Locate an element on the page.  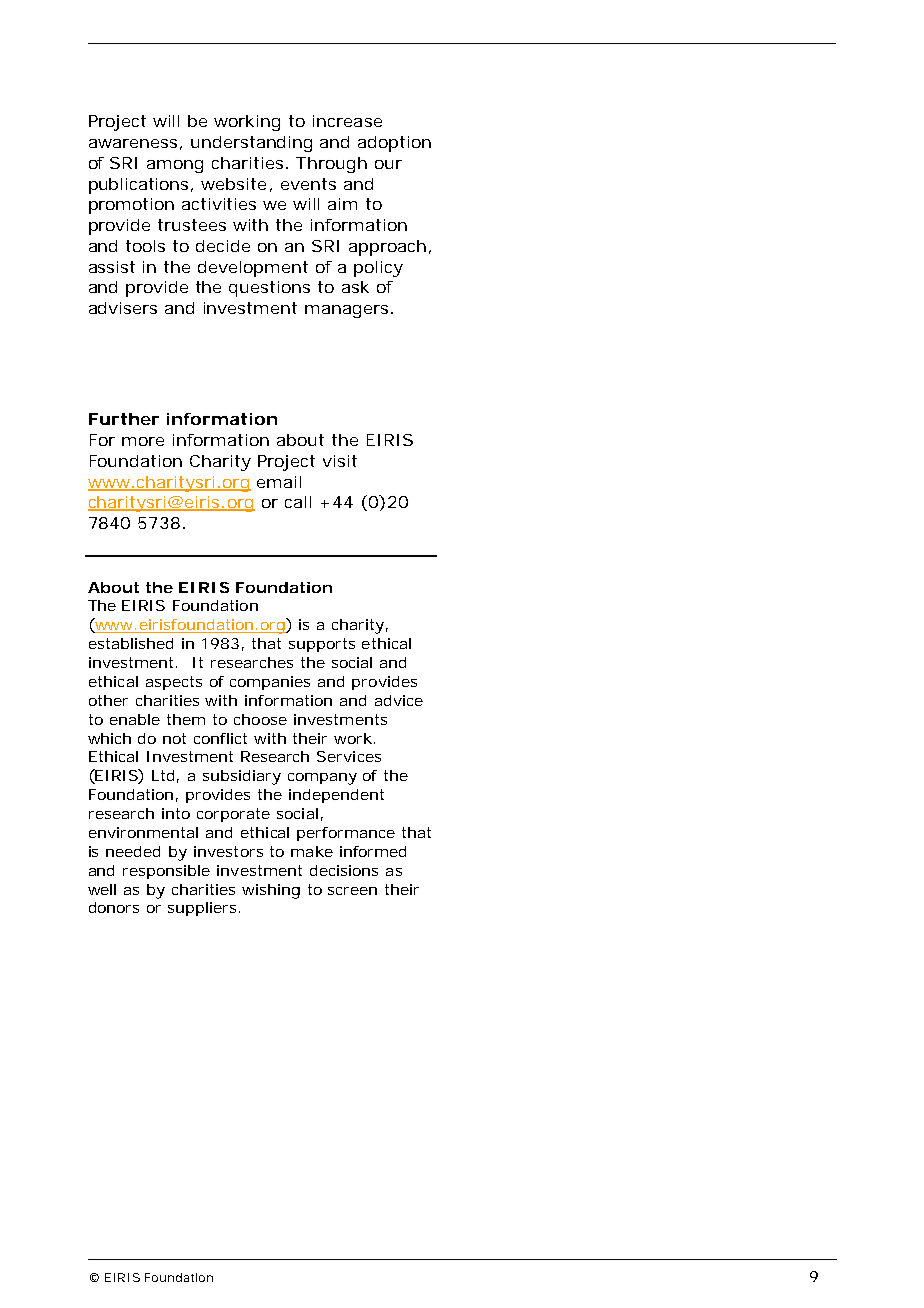
more is located at coordinates (143, 441).
